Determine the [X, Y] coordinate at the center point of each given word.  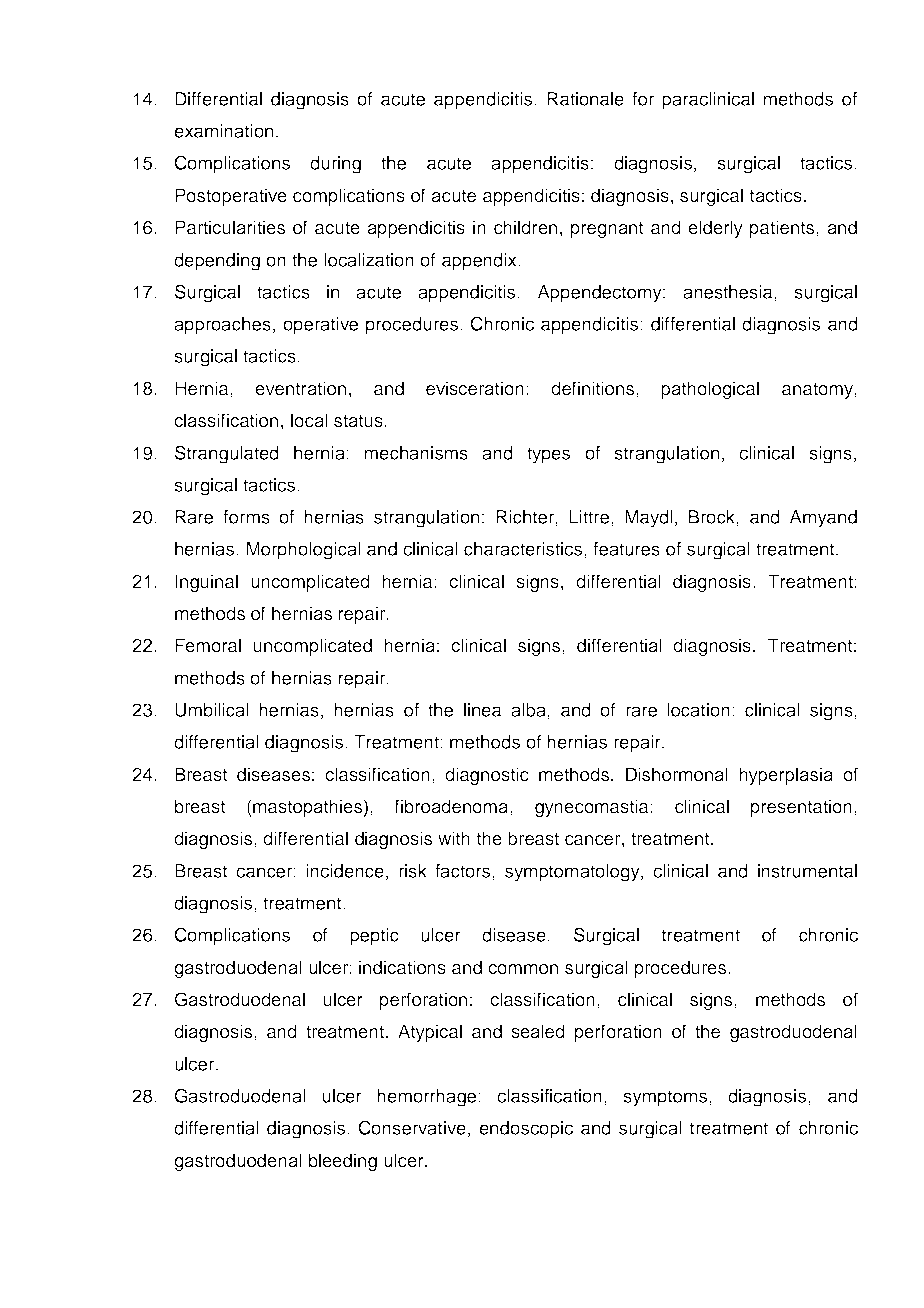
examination [223, 131]
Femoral [208, 645]
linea [482, 710]
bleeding [343, 1162]
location [698, 710]
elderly [715, 229]
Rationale [585, 99]
